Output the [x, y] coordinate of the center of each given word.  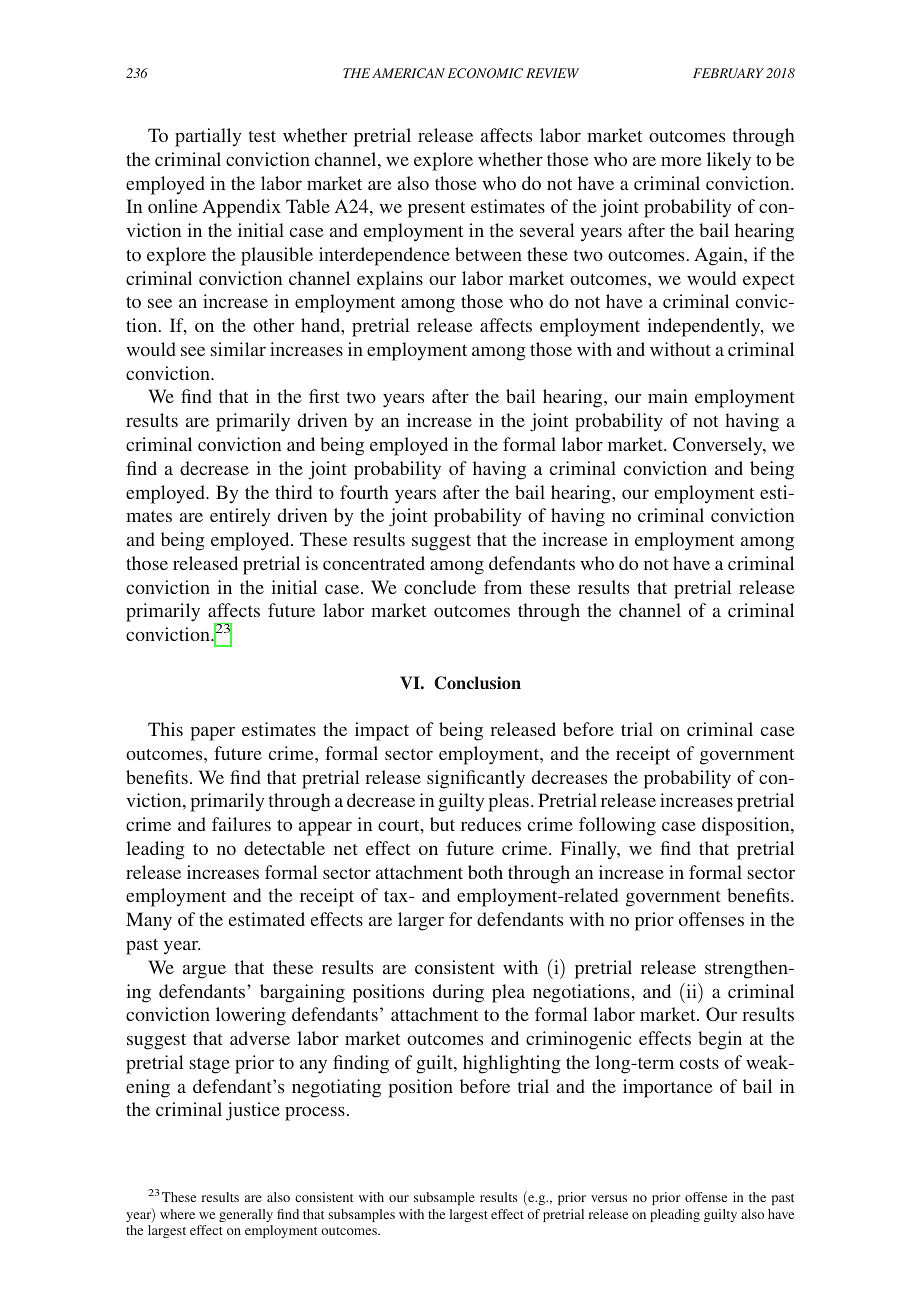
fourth [364, 492]
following [617, 826]
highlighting [512, 1064]
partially [208, 137]
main [668, 396]
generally [246, 1215]
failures [241, 824]
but [442, 824]
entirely [240, 517]
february [728, 73]
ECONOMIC [485, 73]
